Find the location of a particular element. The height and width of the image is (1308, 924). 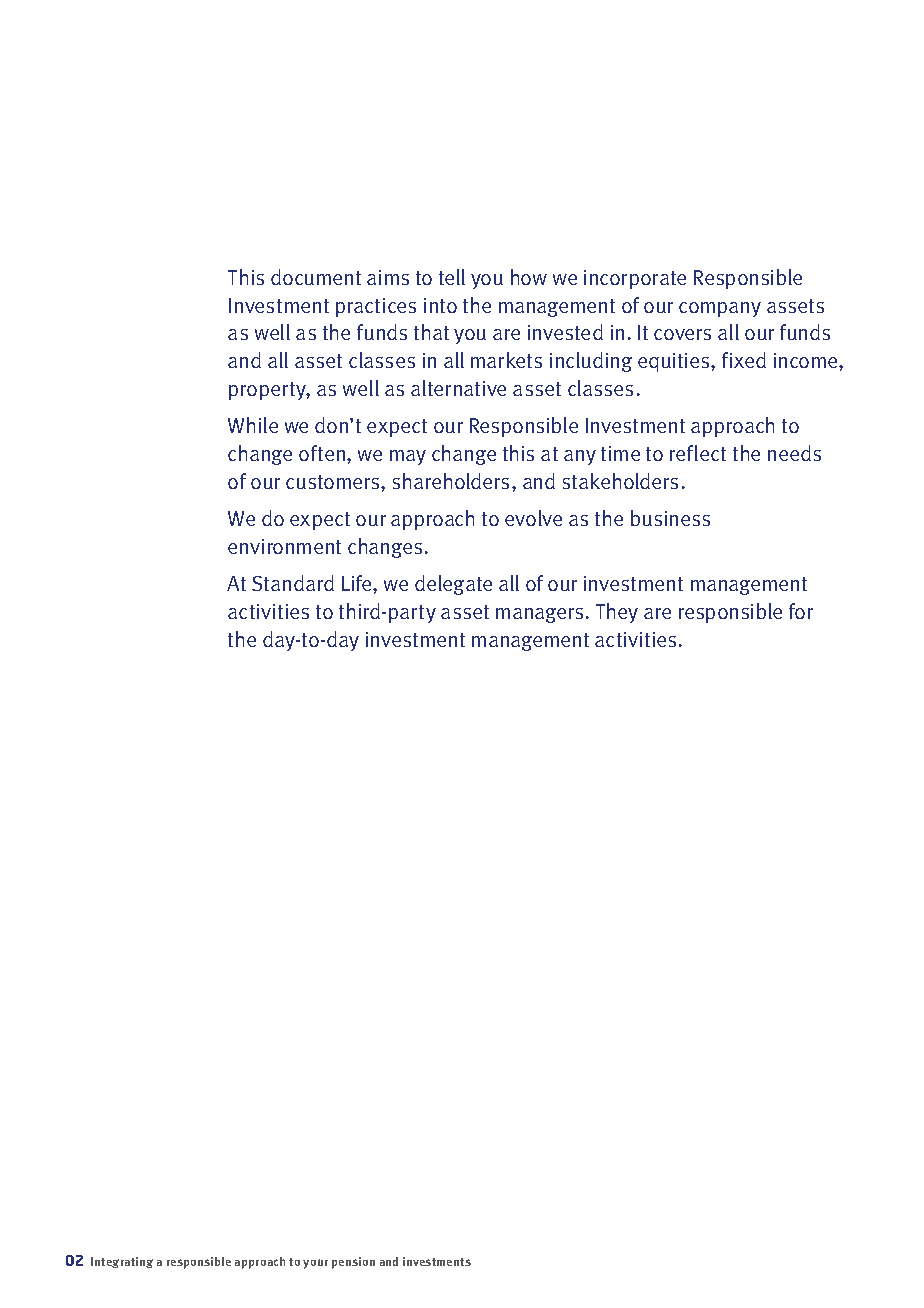

for is located at coordinates (801, 611).
